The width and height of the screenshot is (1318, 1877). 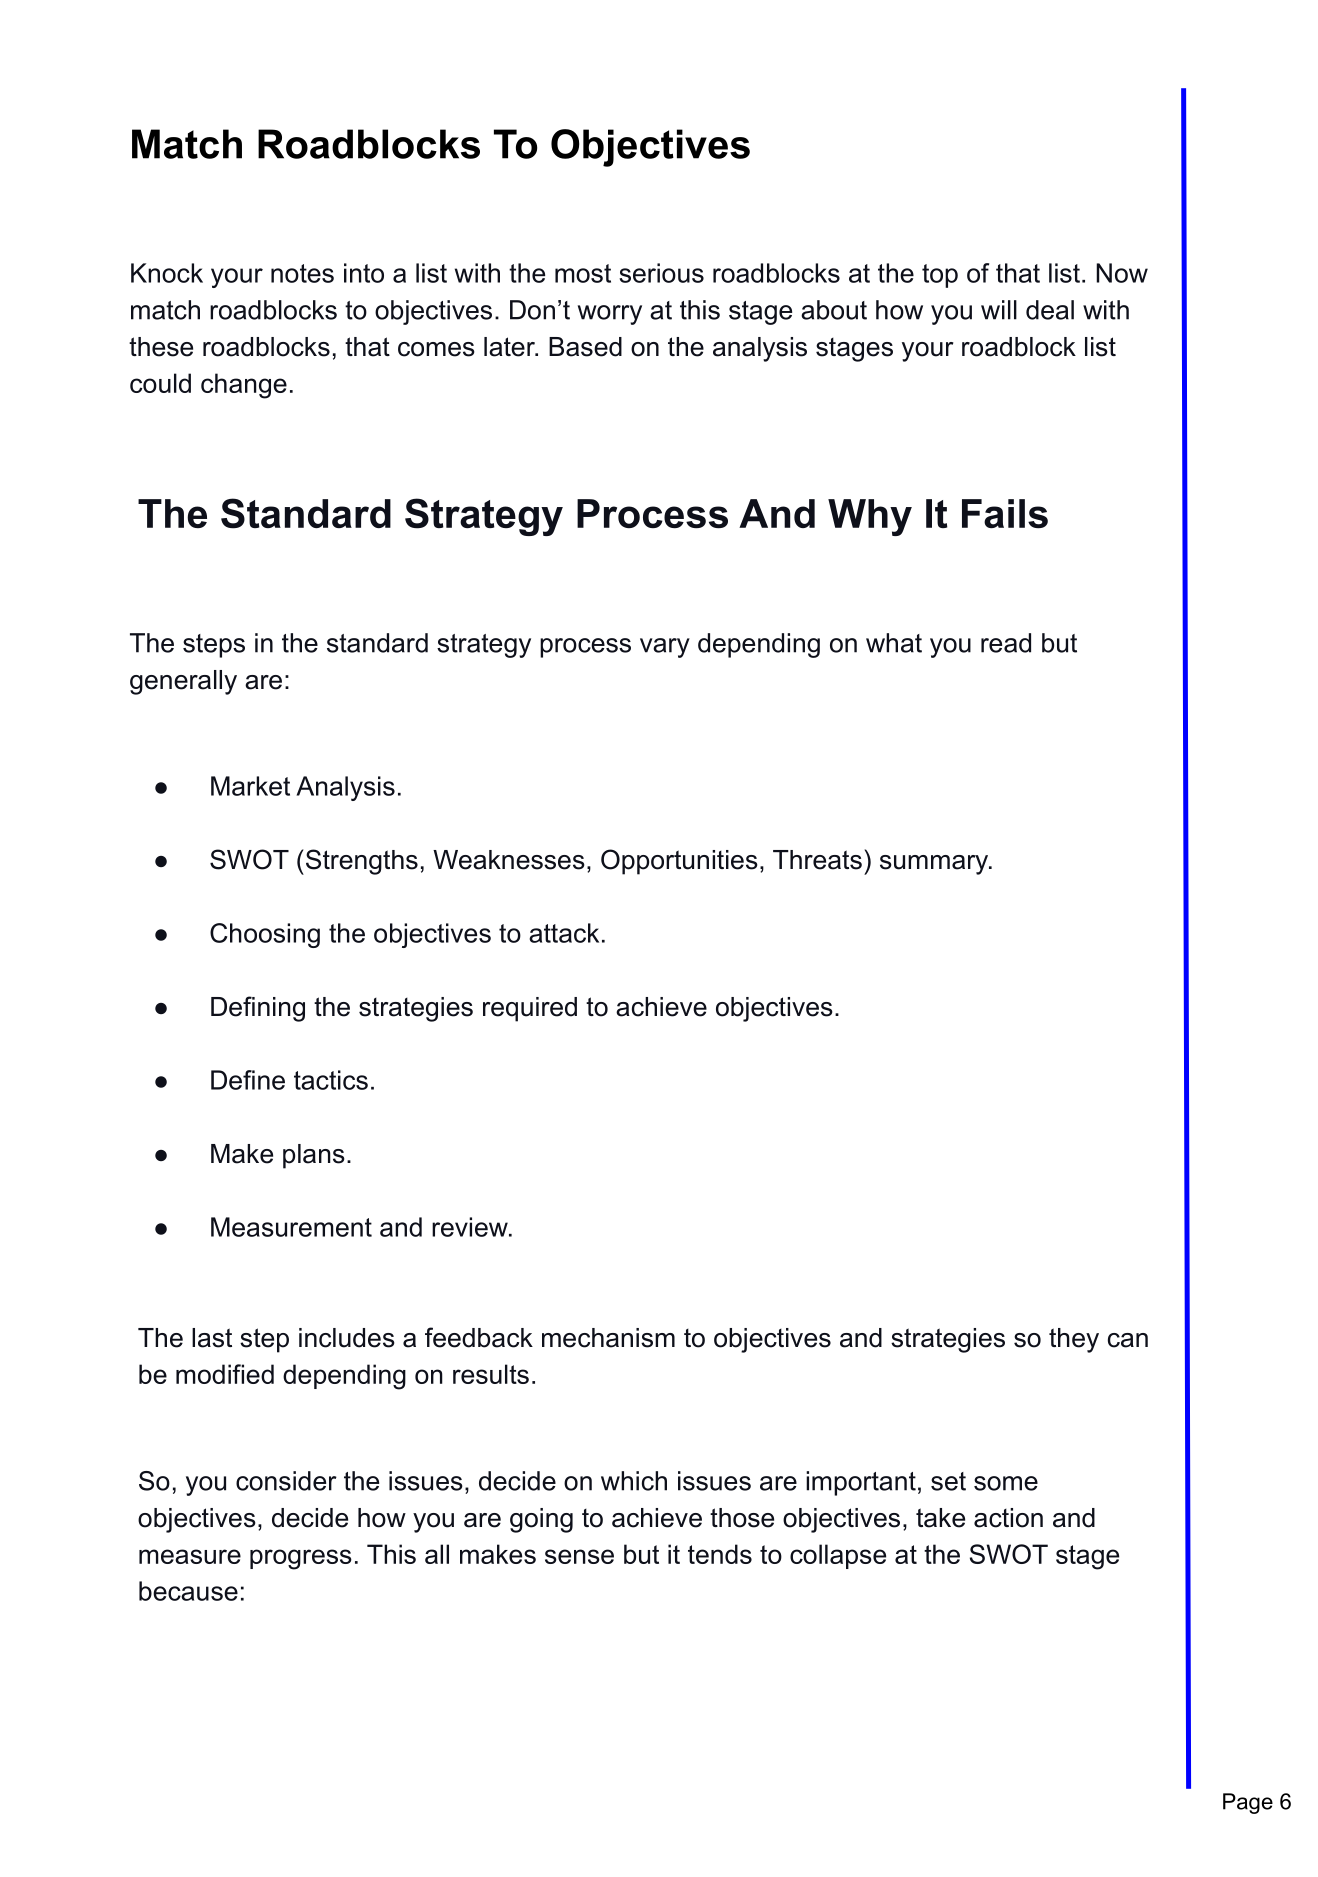 I want to click on serious, so click(x=661, y=273).
